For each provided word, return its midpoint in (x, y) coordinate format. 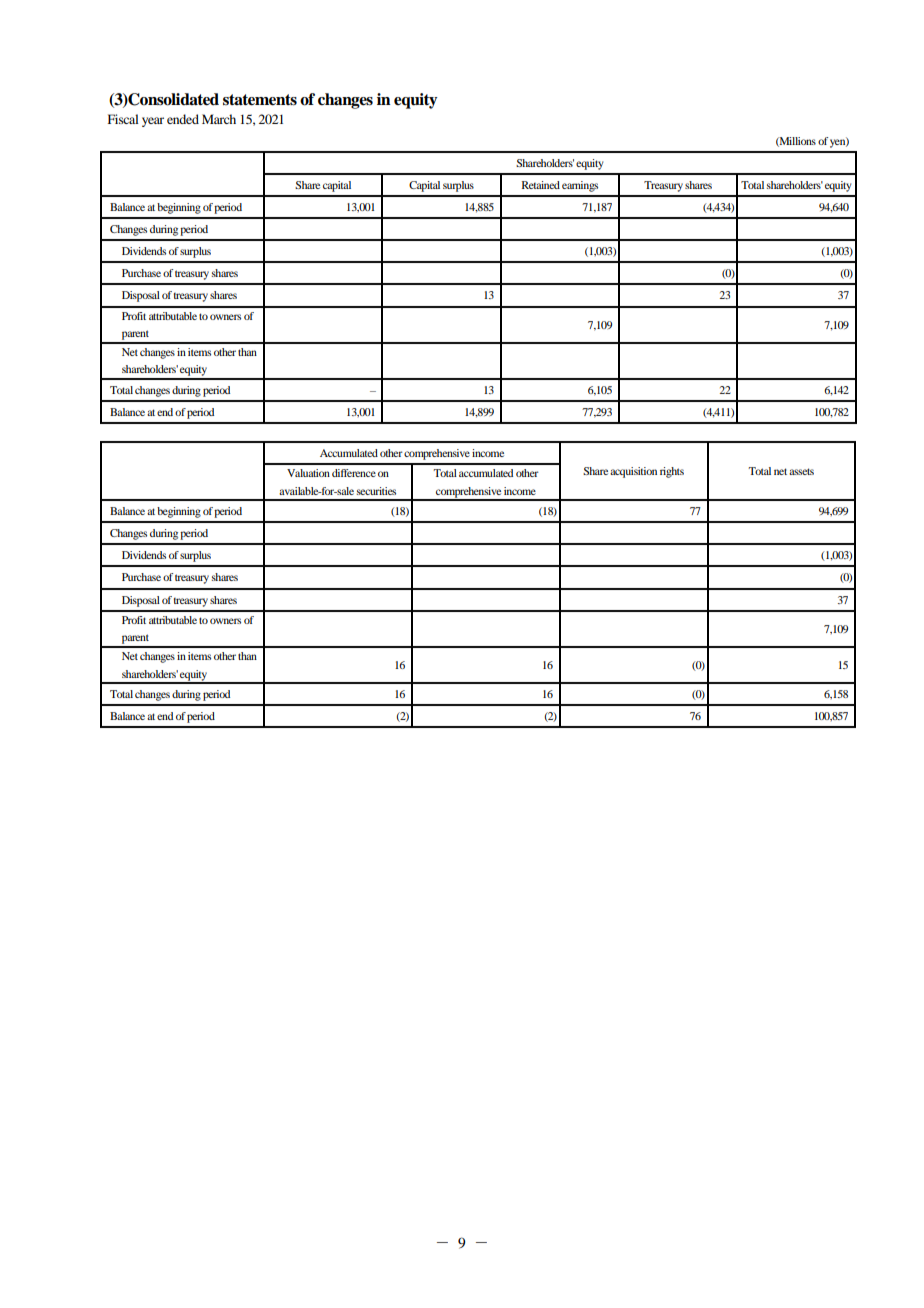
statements (260, 100)
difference (354, 473)
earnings (580, 186)
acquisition (633, 472)
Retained (541, 185)
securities (376, 491)
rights (672, 472)
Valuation (308, 473)
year (153, 122)
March (219, 119)
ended (183, 119)
